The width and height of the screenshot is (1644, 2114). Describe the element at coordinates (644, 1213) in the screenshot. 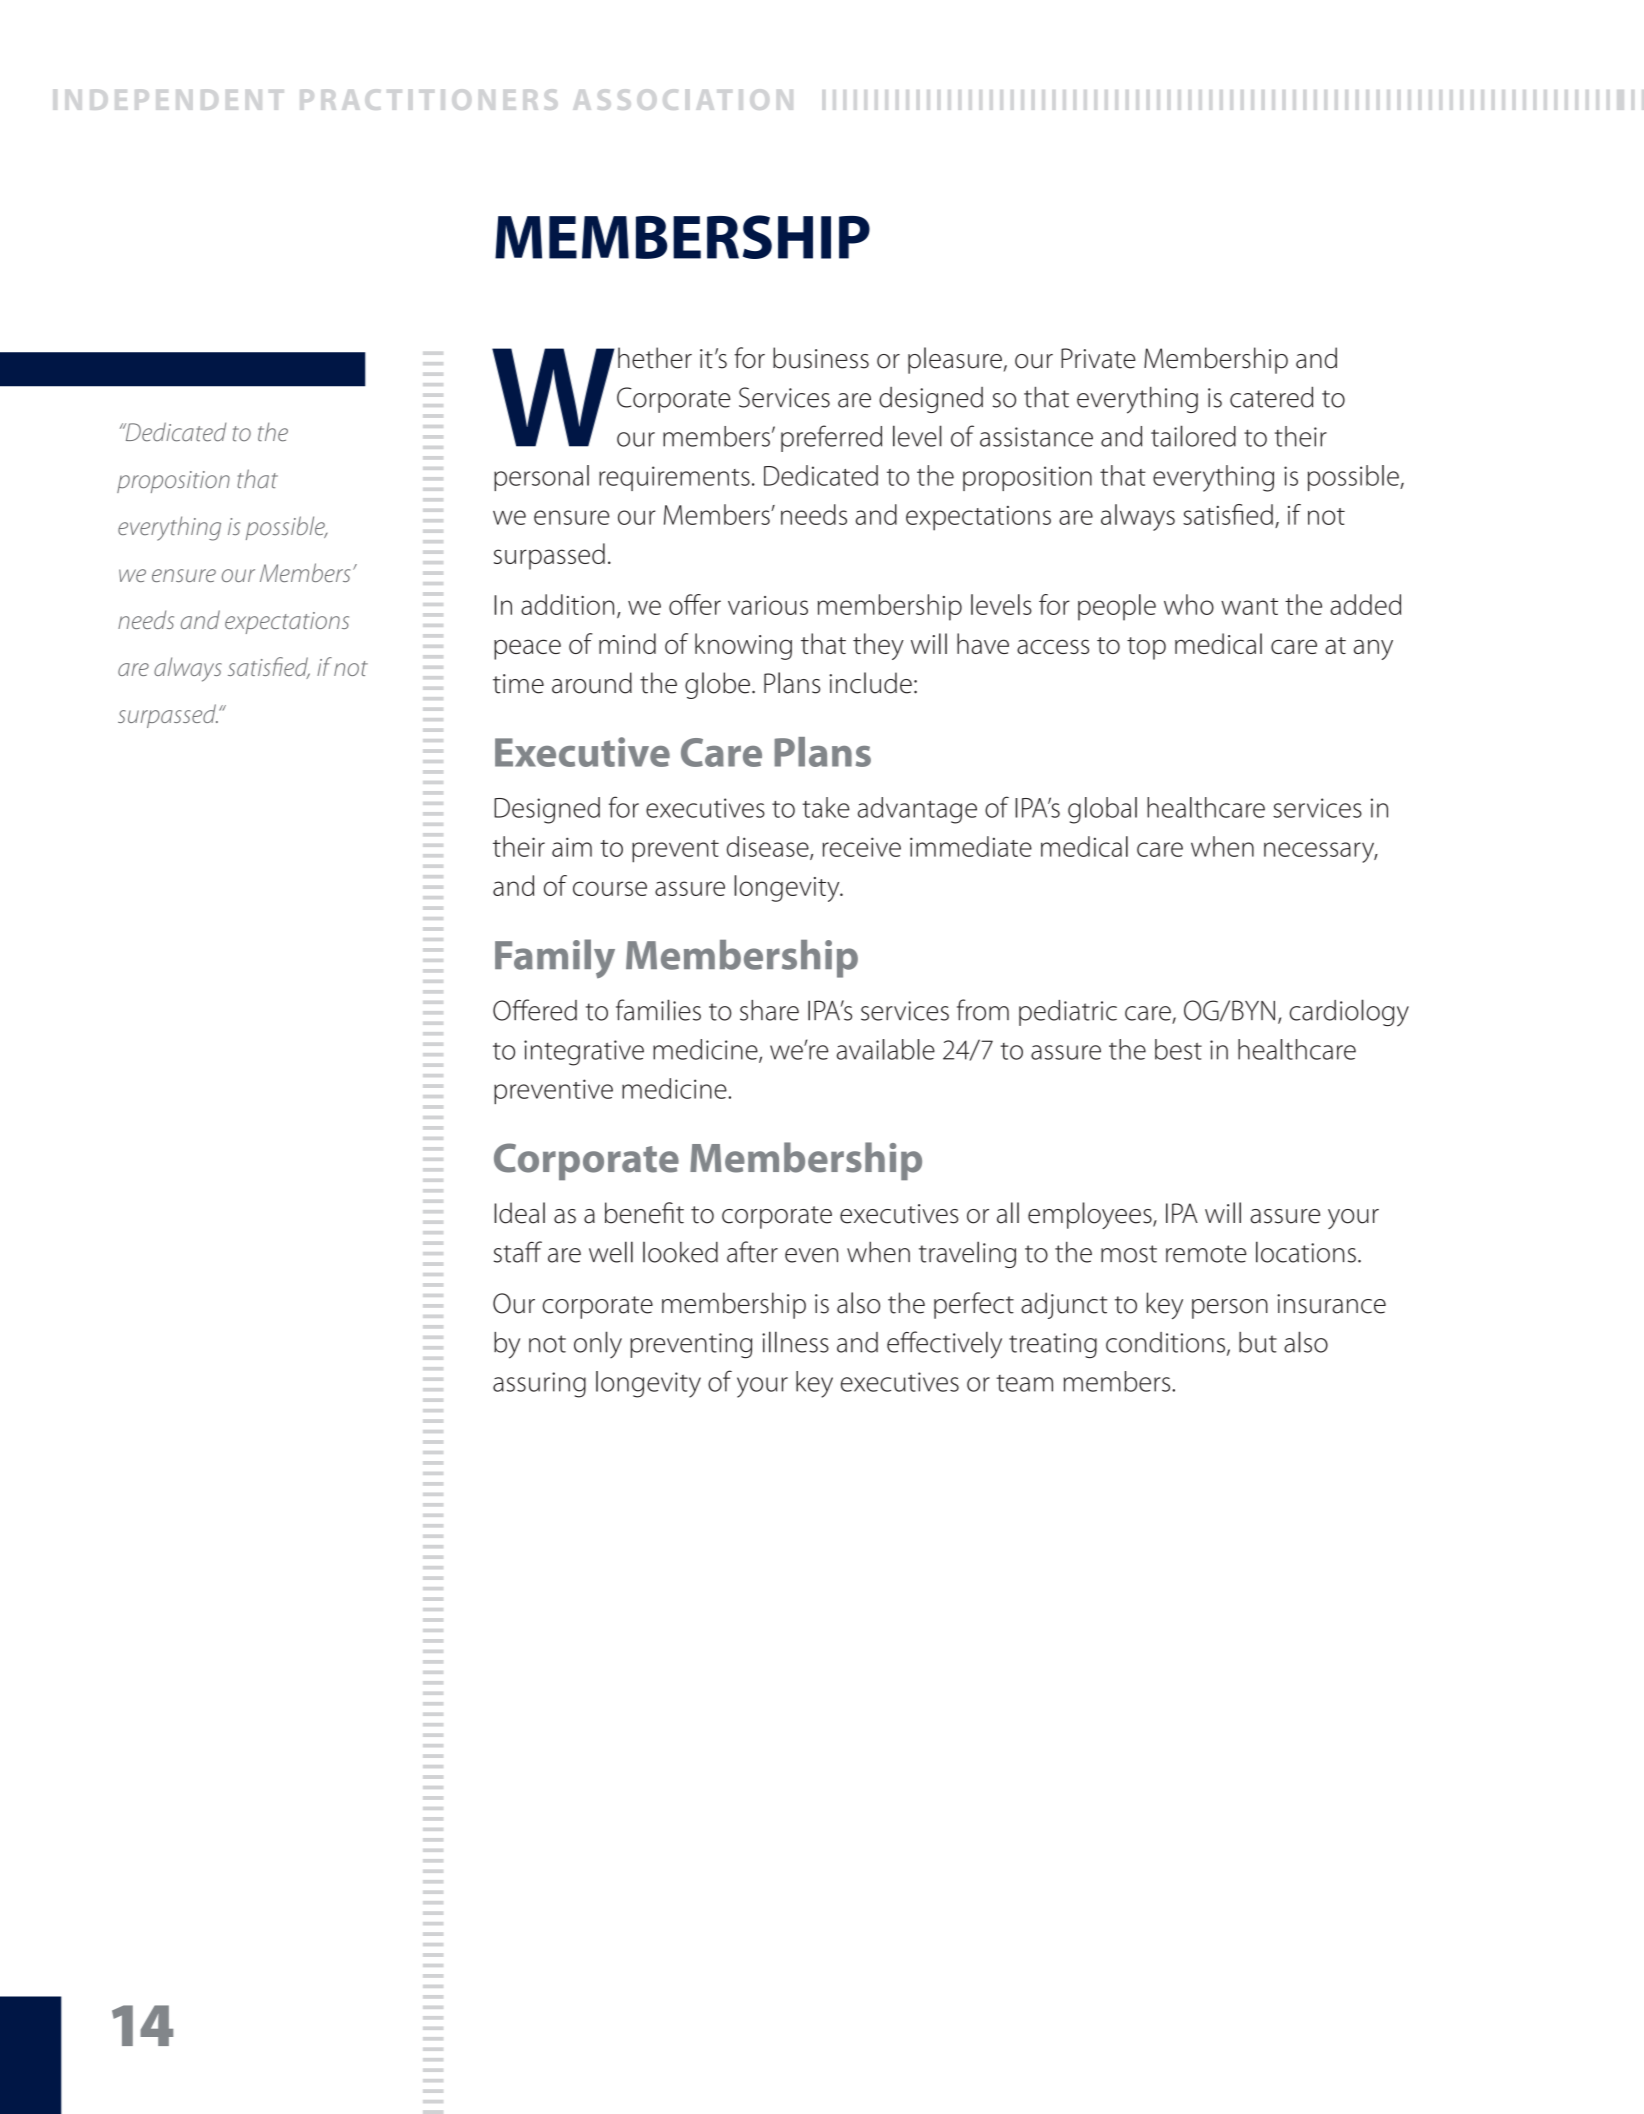

I see `benefit` at that location.
